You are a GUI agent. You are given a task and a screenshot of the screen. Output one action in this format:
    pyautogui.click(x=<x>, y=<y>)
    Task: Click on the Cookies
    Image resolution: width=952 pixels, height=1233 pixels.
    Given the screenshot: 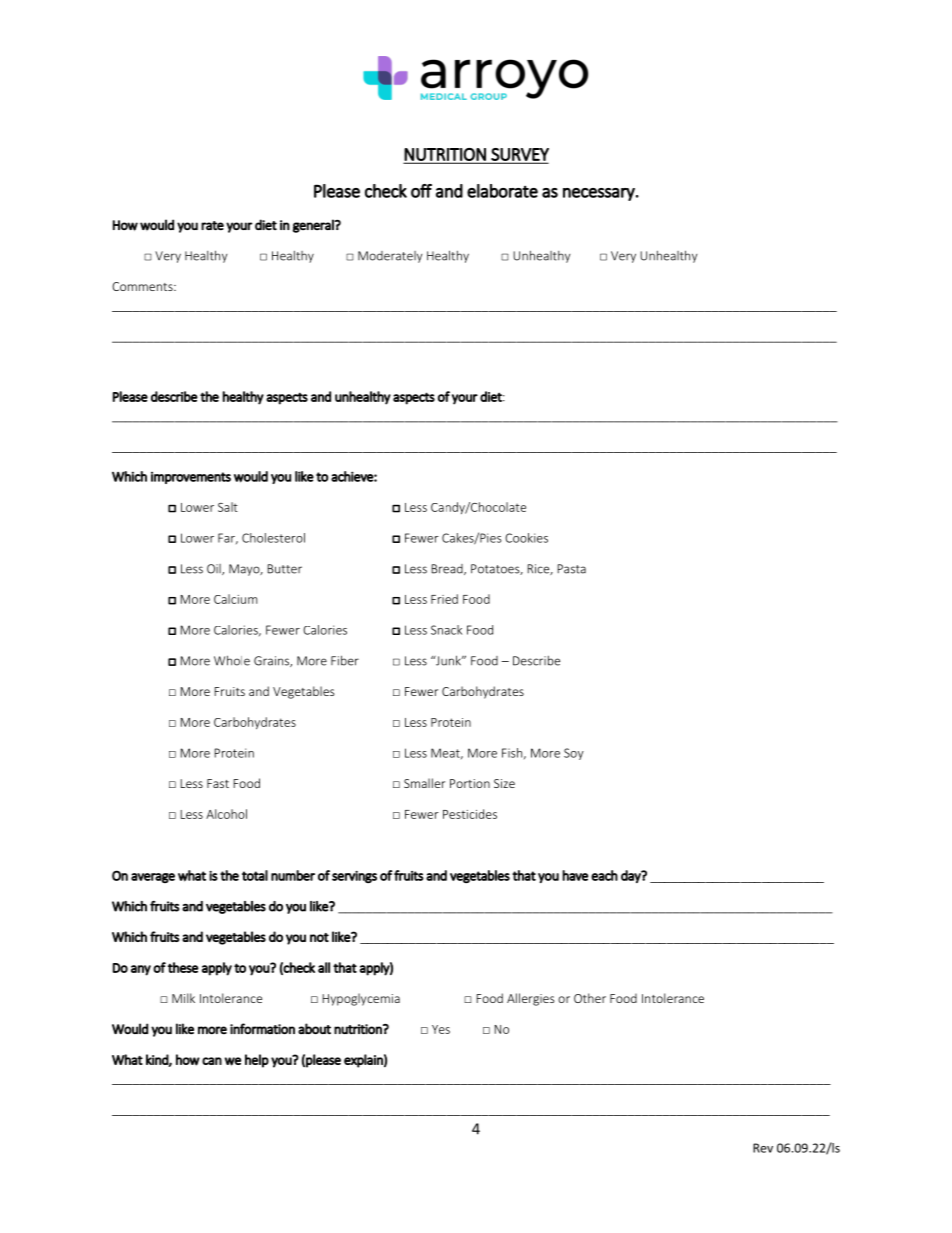 What is the action you would take?
    pyautogui.click(x=526, y=538)
